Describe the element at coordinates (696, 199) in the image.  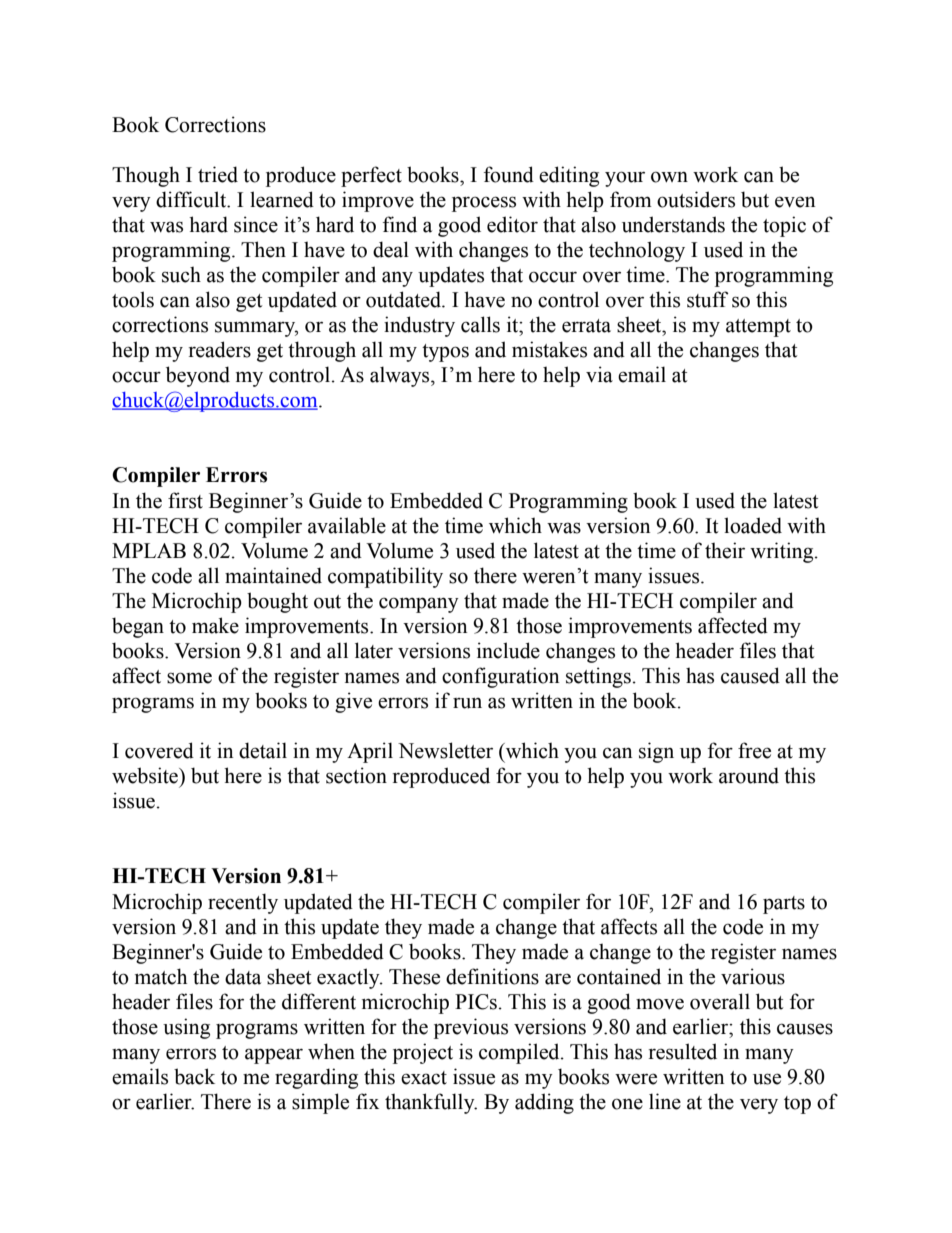
I see `outsiders` at that location.
